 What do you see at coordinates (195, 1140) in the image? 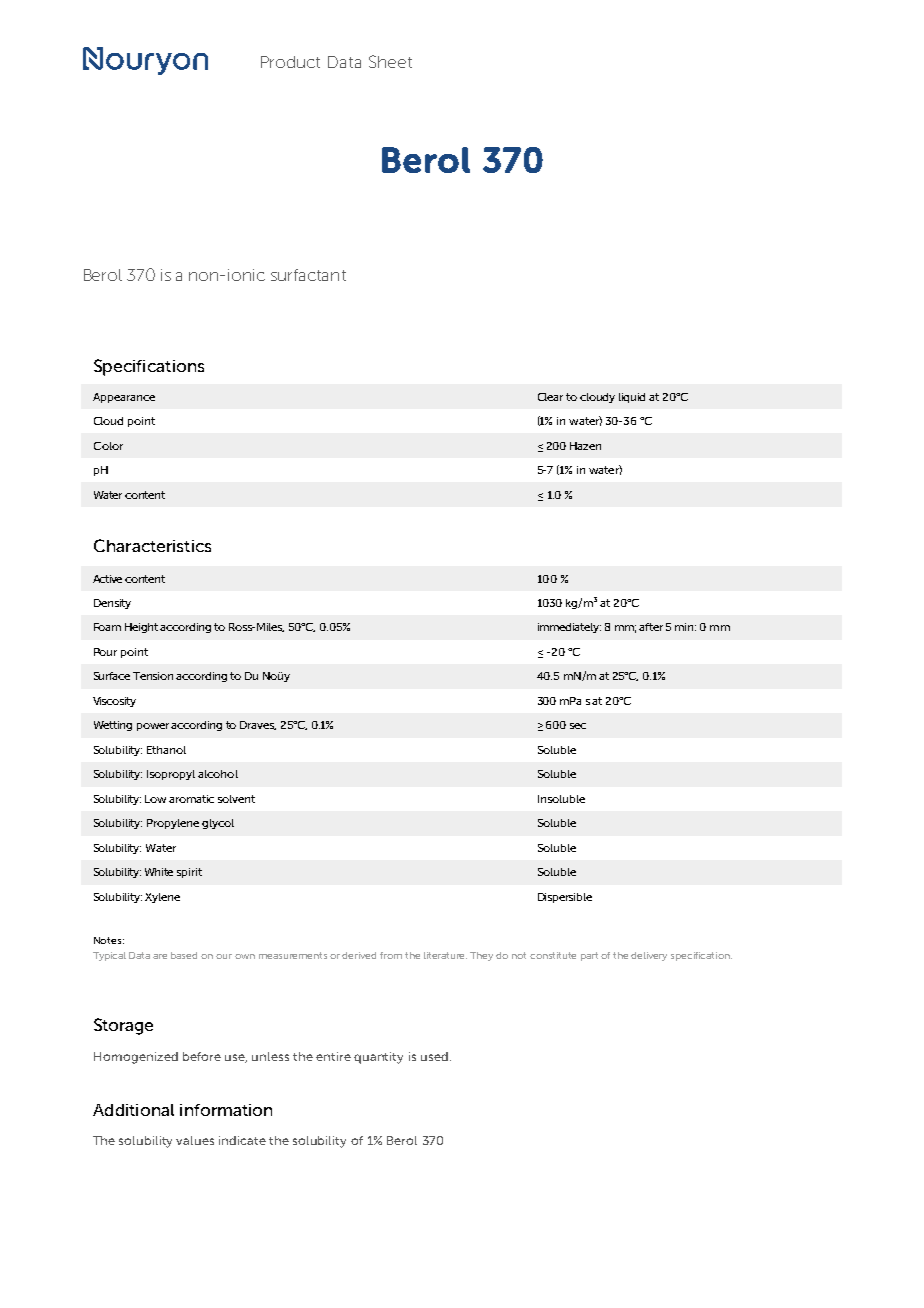
I see `values` at bounding box center [195, 1140].
